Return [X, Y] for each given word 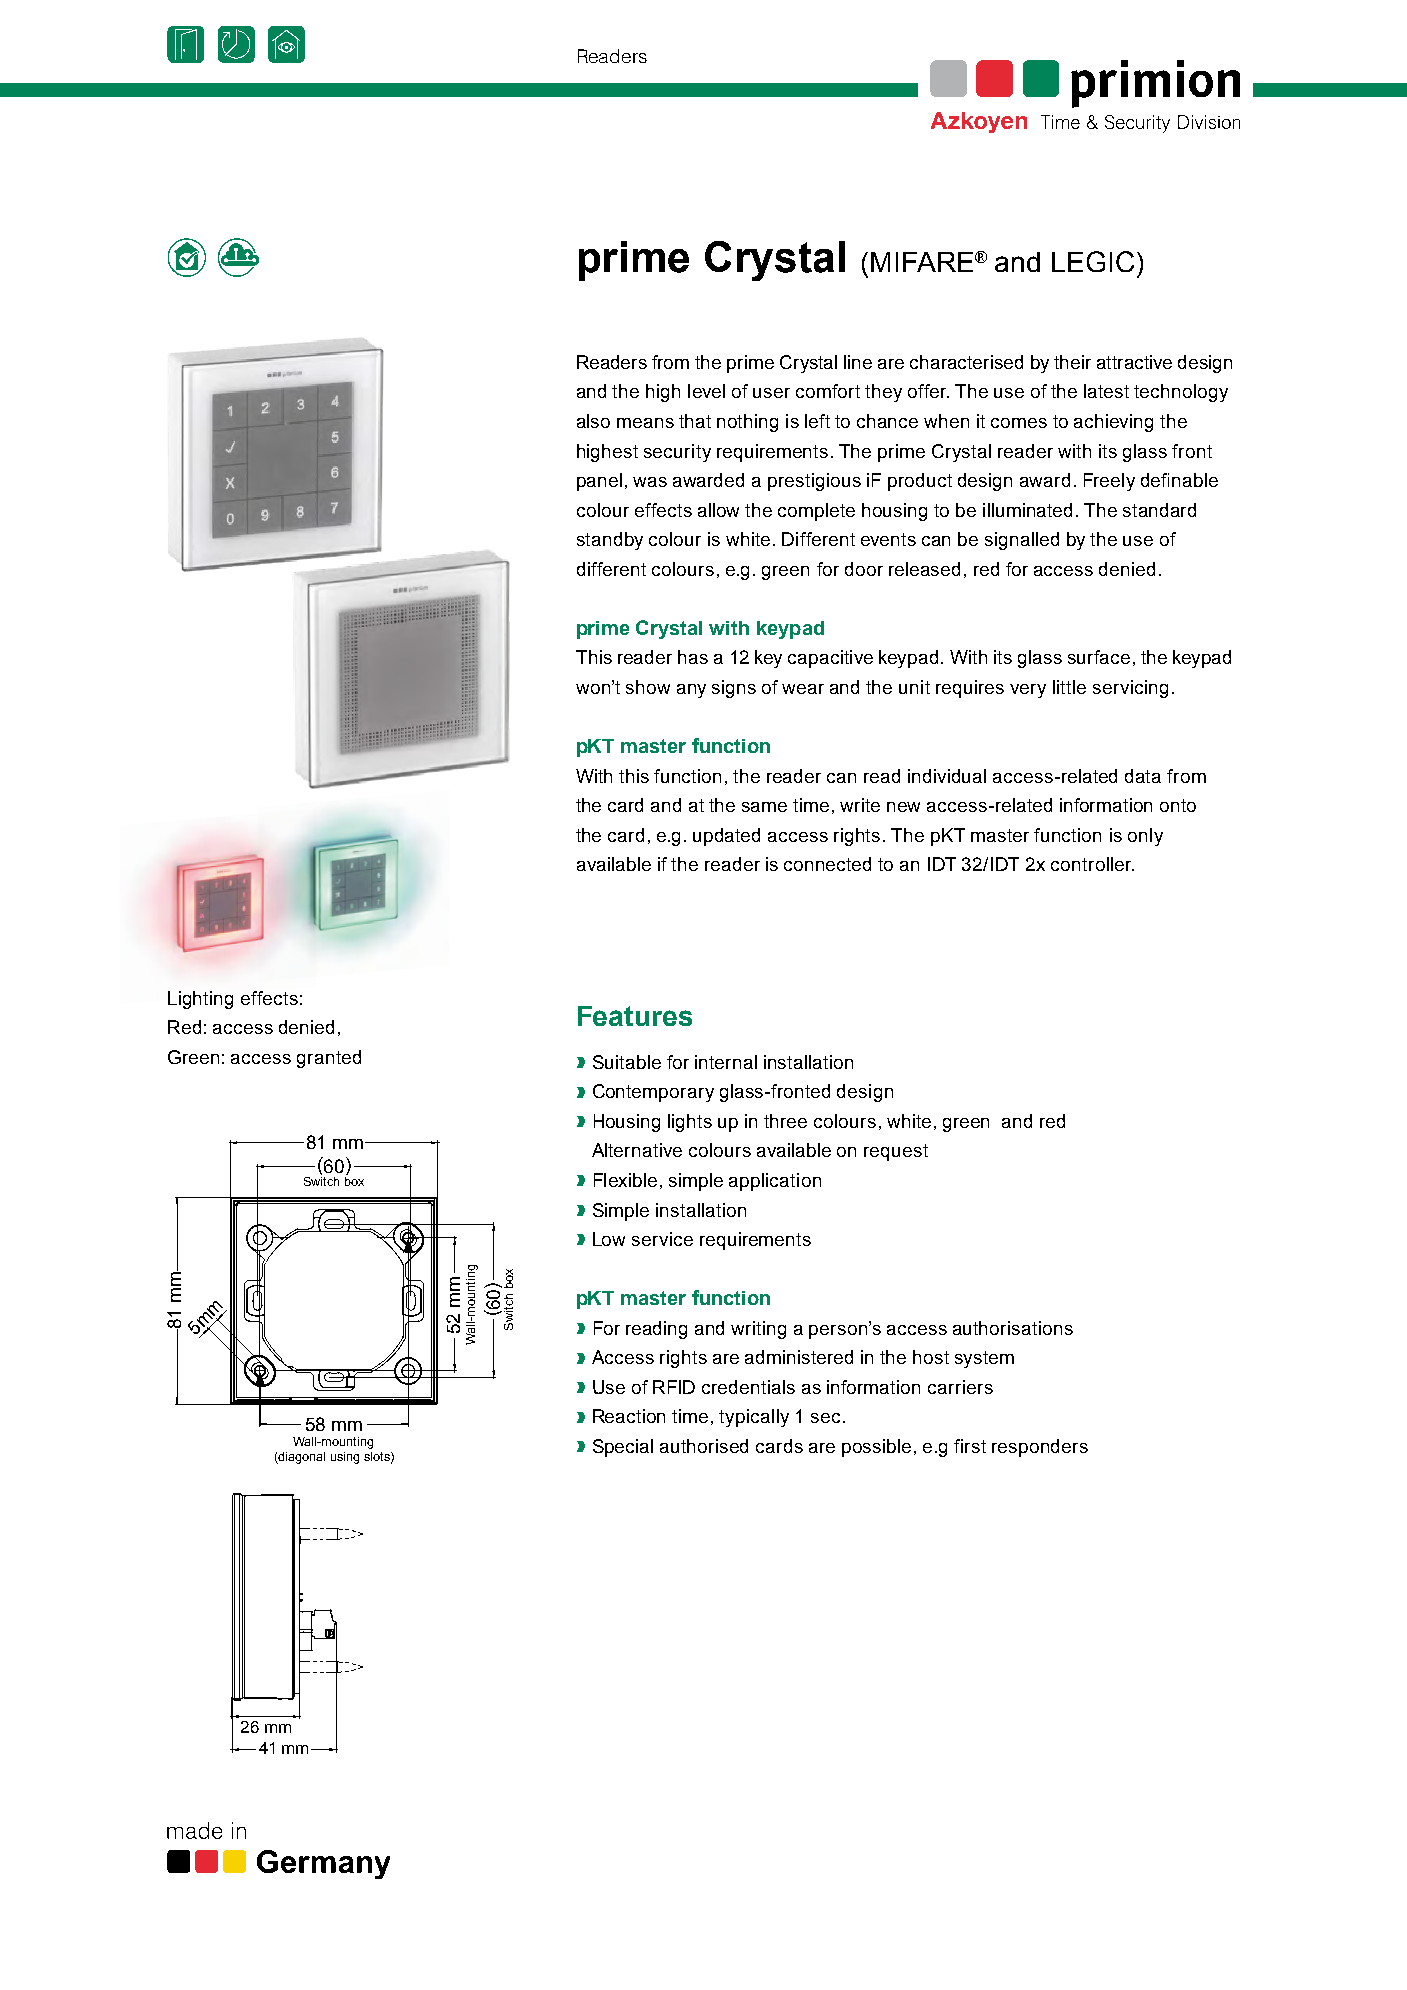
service [662, 1239]
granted [329, 1059]
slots [378, 1457]
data [1143, 776]
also [593, 421]
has [693, 657]
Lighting [200, 1000]
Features [635, 1016]
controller [1092, 864]
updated [726, 837]
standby [610, 541]
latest [1106, 391]
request [896, 1152]
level [706, 391]
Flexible [625, 1180]
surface [1099, 657]
